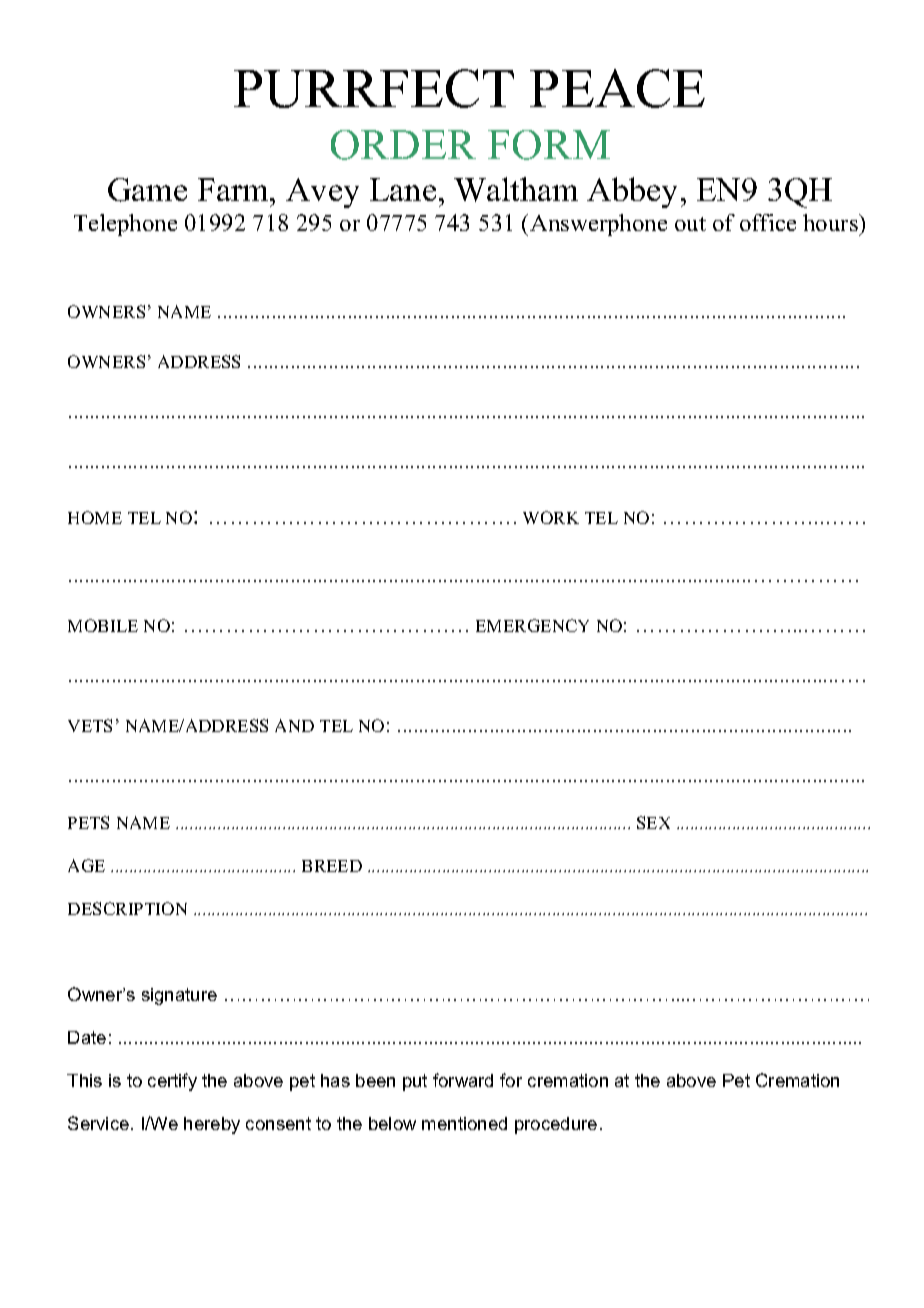 The height and width of the screenshot is (1308, 924). I want to click on Telephone, so click(125, 225).
